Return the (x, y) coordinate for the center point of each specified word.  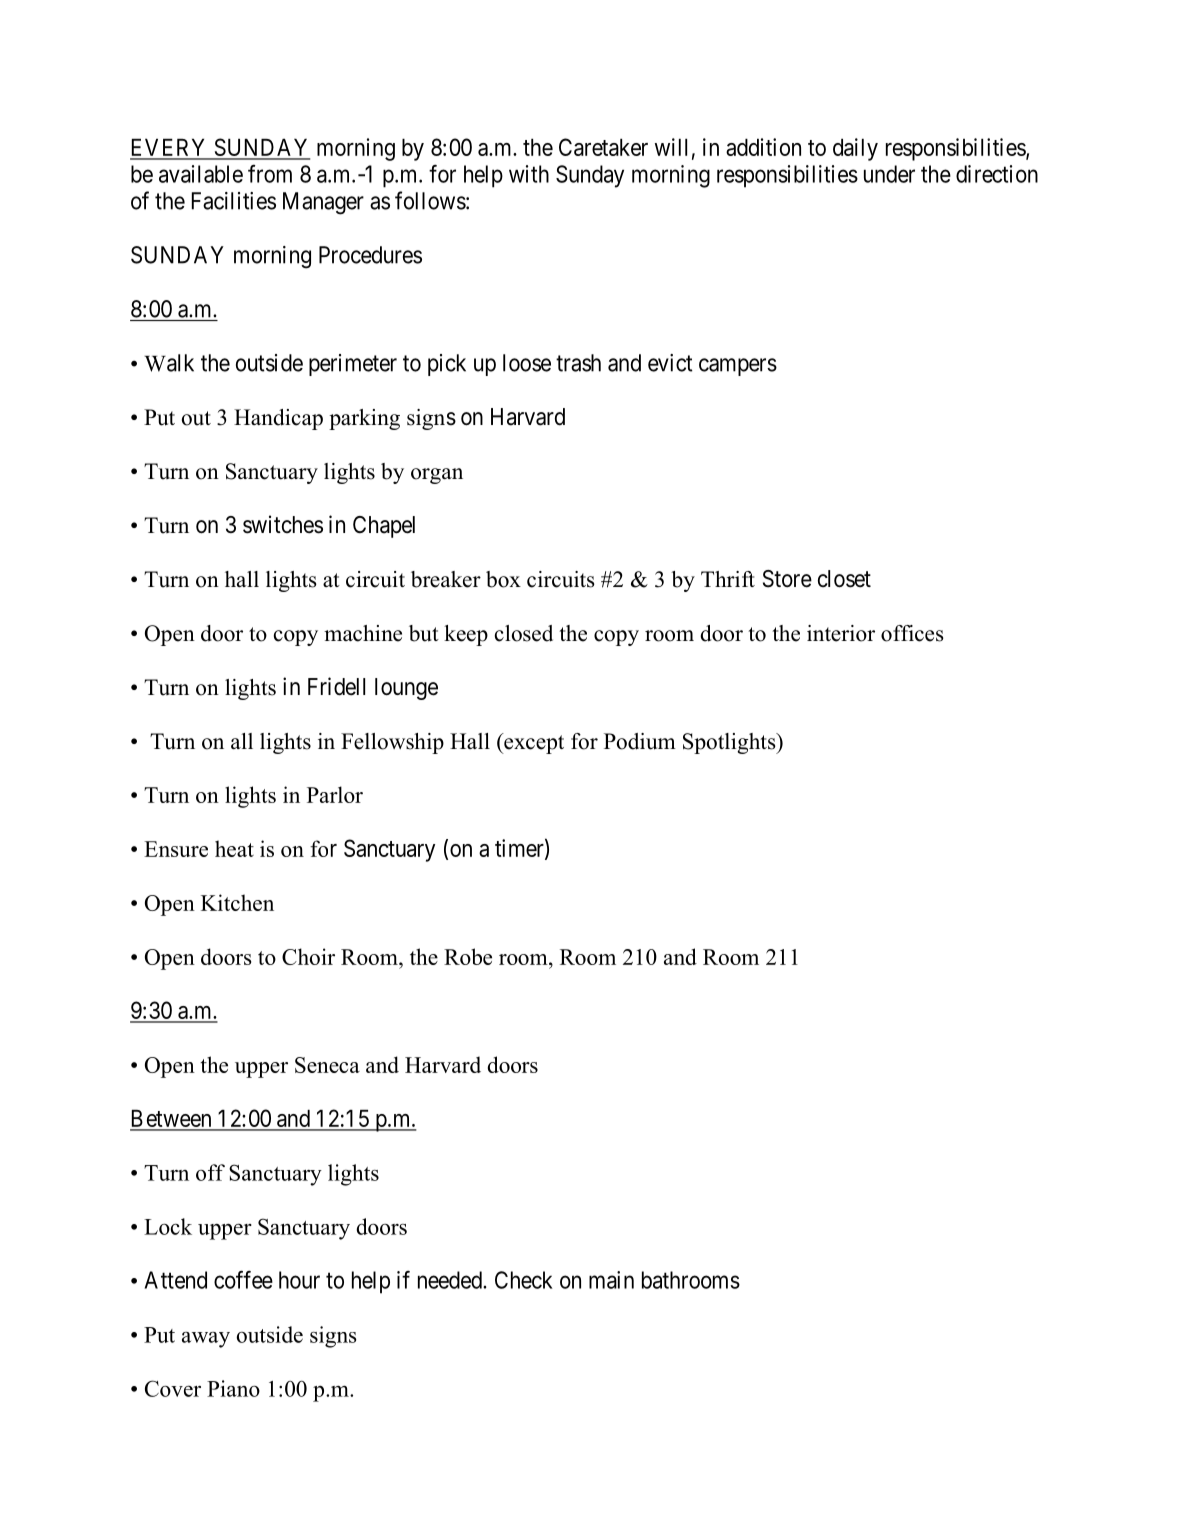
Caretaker (603, 147)
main (611, 1280)
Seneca (327, 1065)
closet (844, 579)
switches (283, 524)
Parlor (335, 794)
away (206, 1340)
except (533, 743)
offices (912, 633)
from (270, 174)
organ (437, 476)
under (889, 174)
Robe (468, 956)
